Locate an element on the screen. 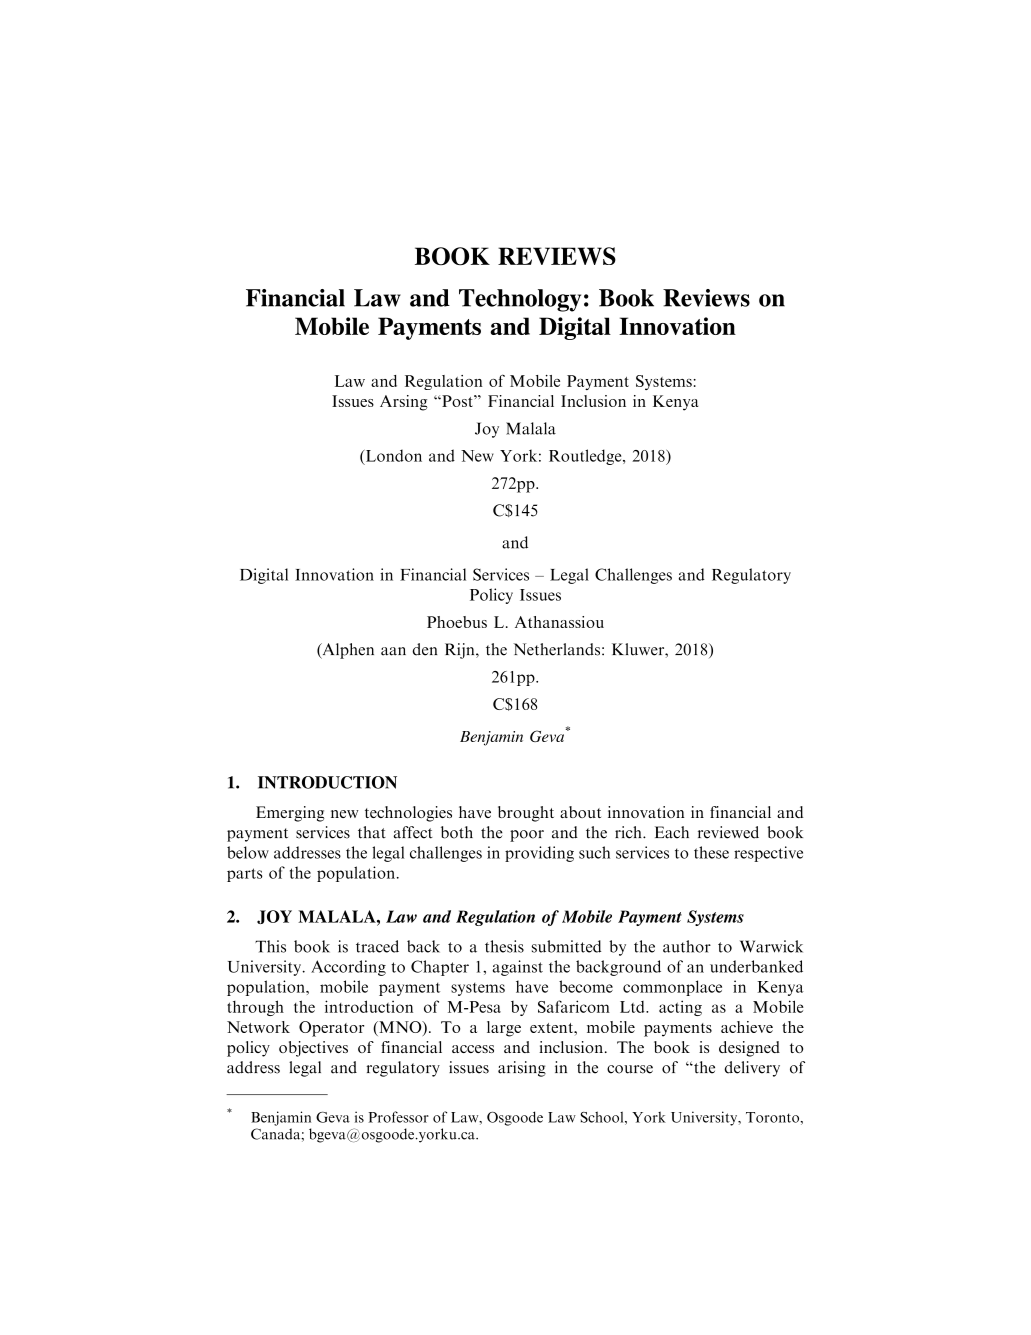 Image resolution: width=1031 pixels, height=1335 pixels. delivery is located at coordinates (752, 1069).
